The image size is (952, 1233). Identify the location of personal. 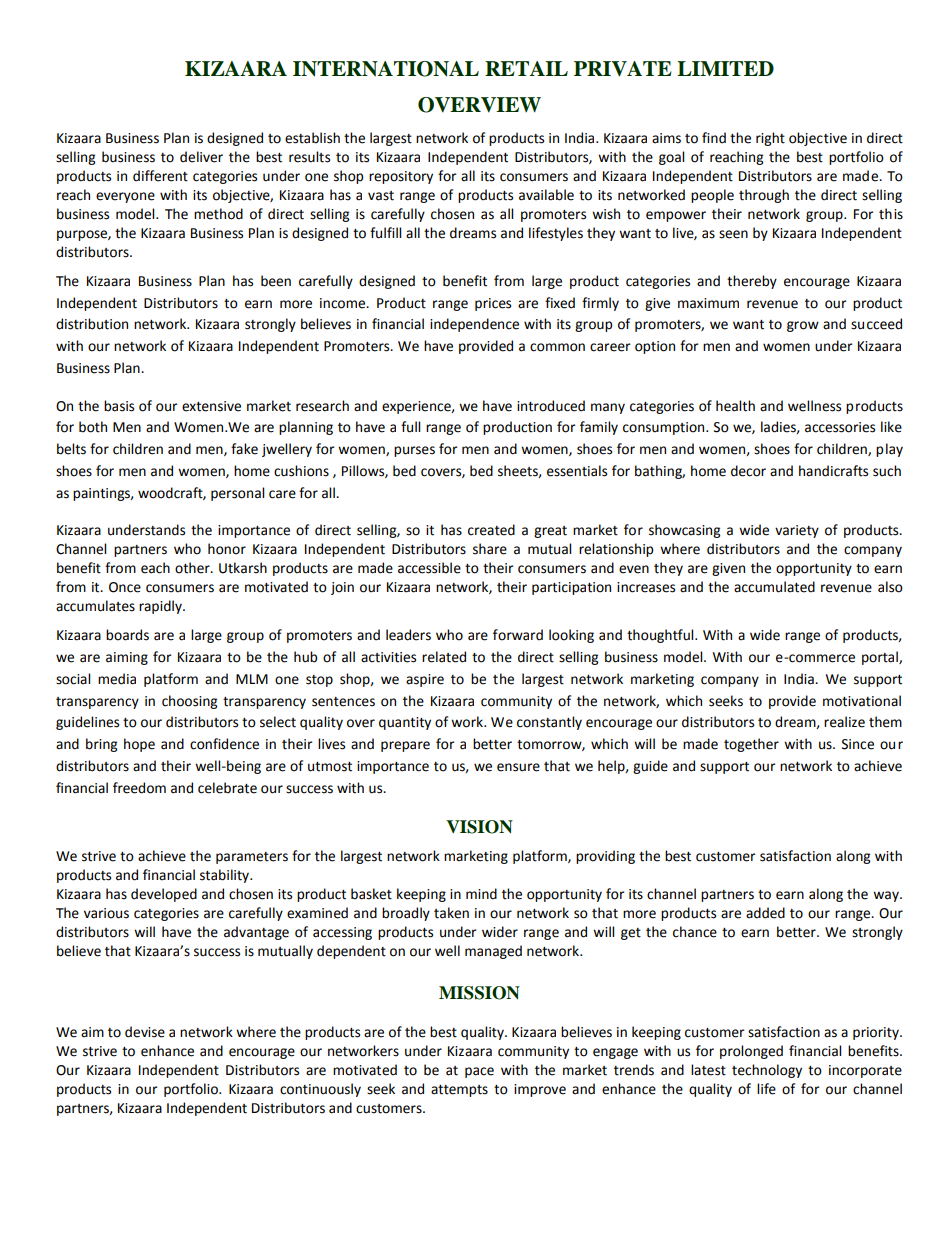
(237, 494).
